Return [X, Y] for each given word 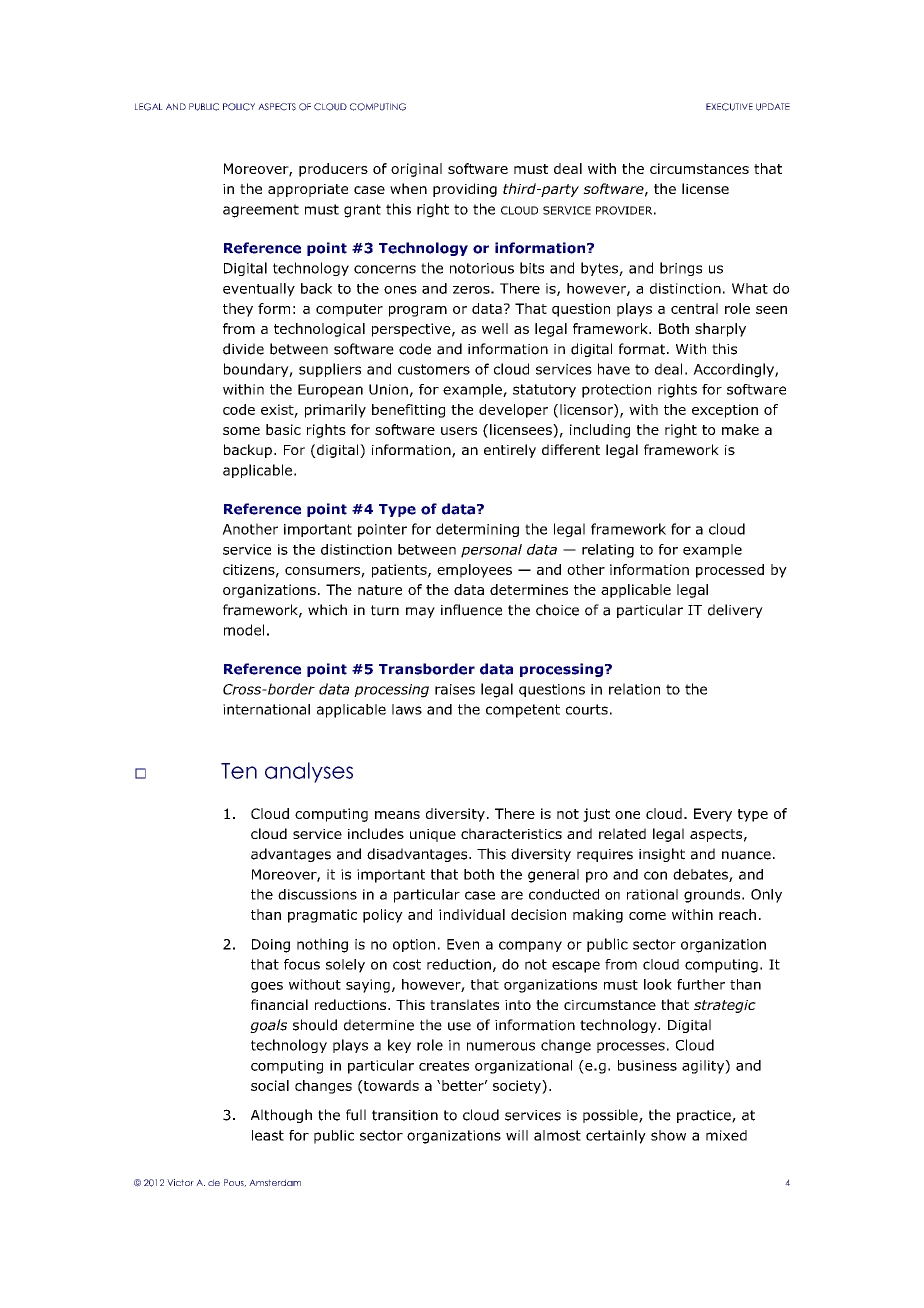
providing [465, 190]
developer [513, 411]
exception [725, 411]
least [268, 1135]
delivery [735, 611]
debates [701, 875]
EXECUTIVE [729, 107]
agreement [261, 211]
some [241, 431]
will [517, 1135]
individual [472, 914]
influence [471, 610]
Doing [271, 946]
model [244, 630]
